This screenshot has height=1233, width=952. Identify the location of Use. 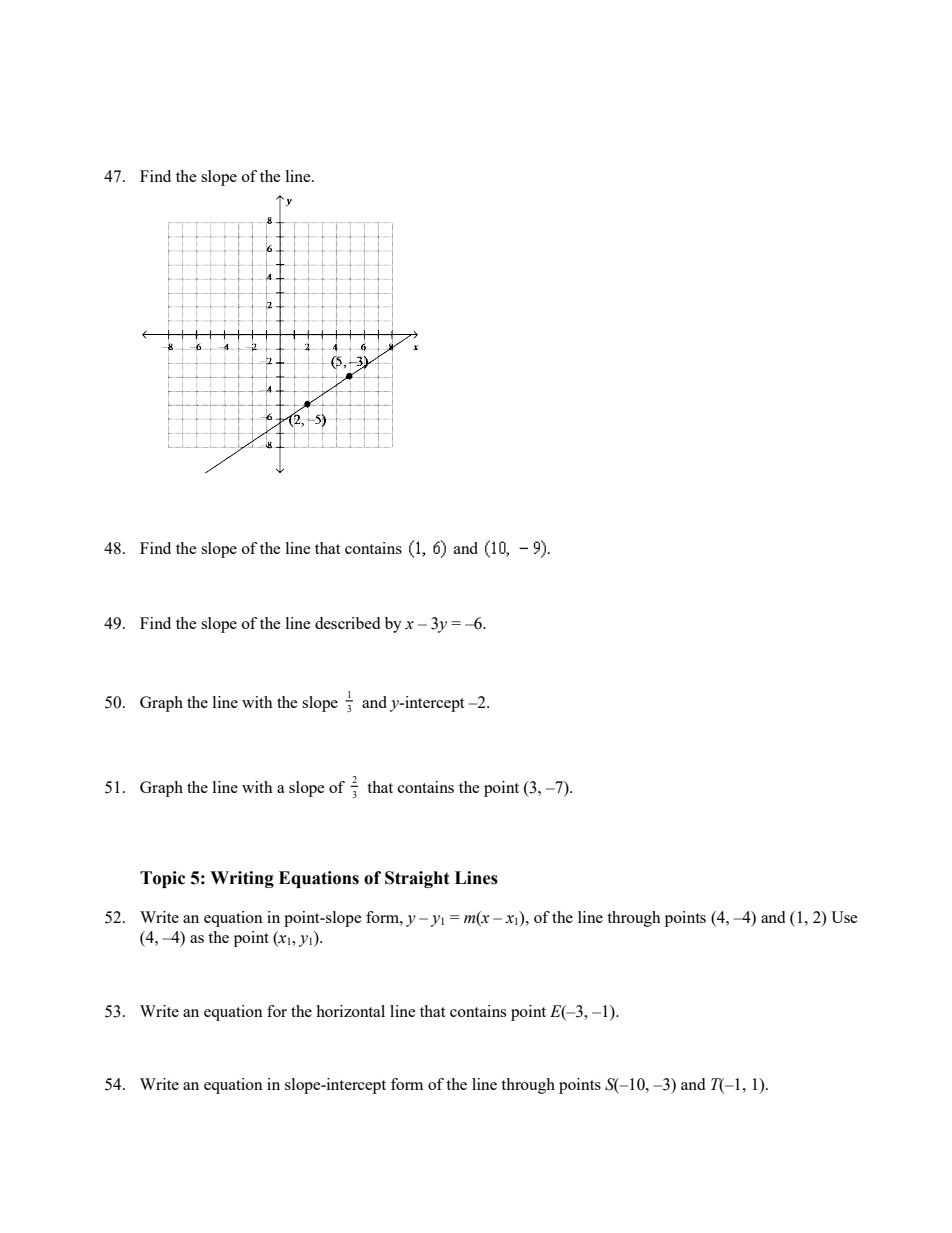
(844, 917).
